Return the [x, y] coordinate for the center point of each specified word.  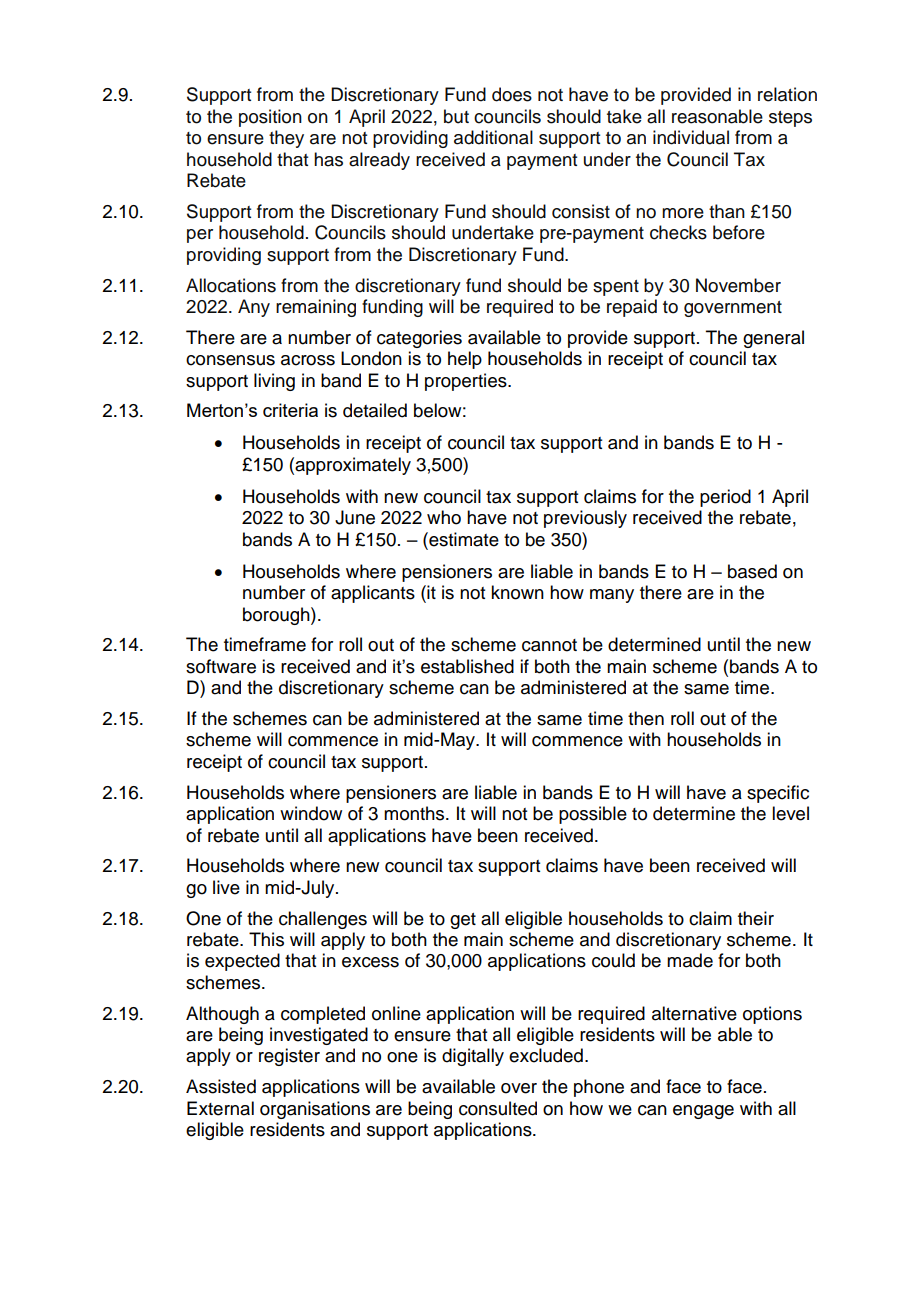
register [289, 1057]
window [311, 813]
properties [467, 382]
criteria [290, 410]
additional [493, 137]
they [286, 139]
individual [691, 137]
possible [593, 815]
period [725, 498]
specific [778, 794]
